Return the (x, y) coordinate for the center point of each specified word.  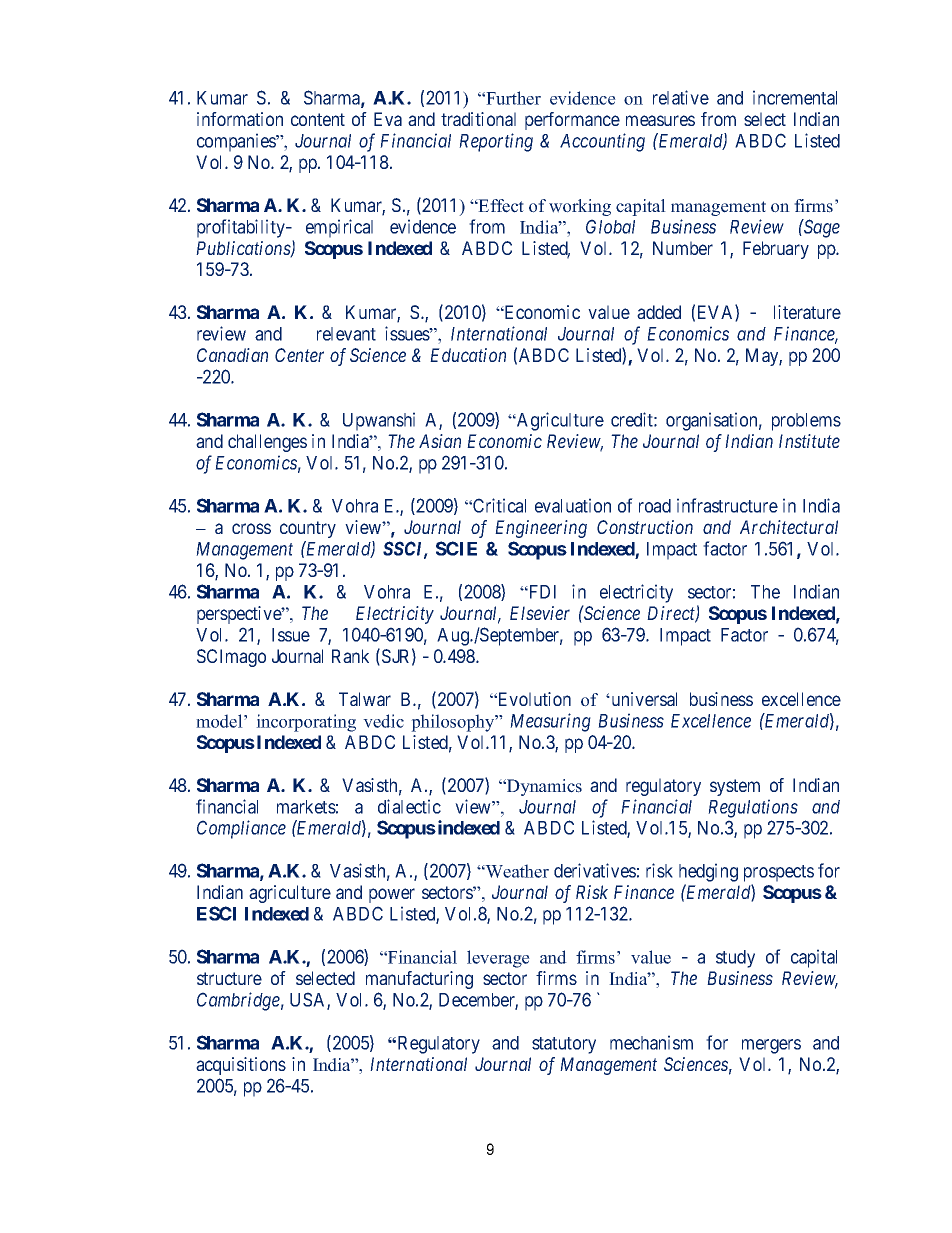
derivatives (595, 870)
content (318, 119)
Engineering (541, 529)
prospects (779, 873)
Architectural (789, 527)
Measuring (550, 722)
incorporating (306, 723)
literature (807, 312)
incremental (795, 97)
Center (299, 355)
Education (468, 355)
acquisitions (241, 1066)
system (735, 787)
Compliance (241, 829)
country (308, 529)
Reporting (496, 142)
